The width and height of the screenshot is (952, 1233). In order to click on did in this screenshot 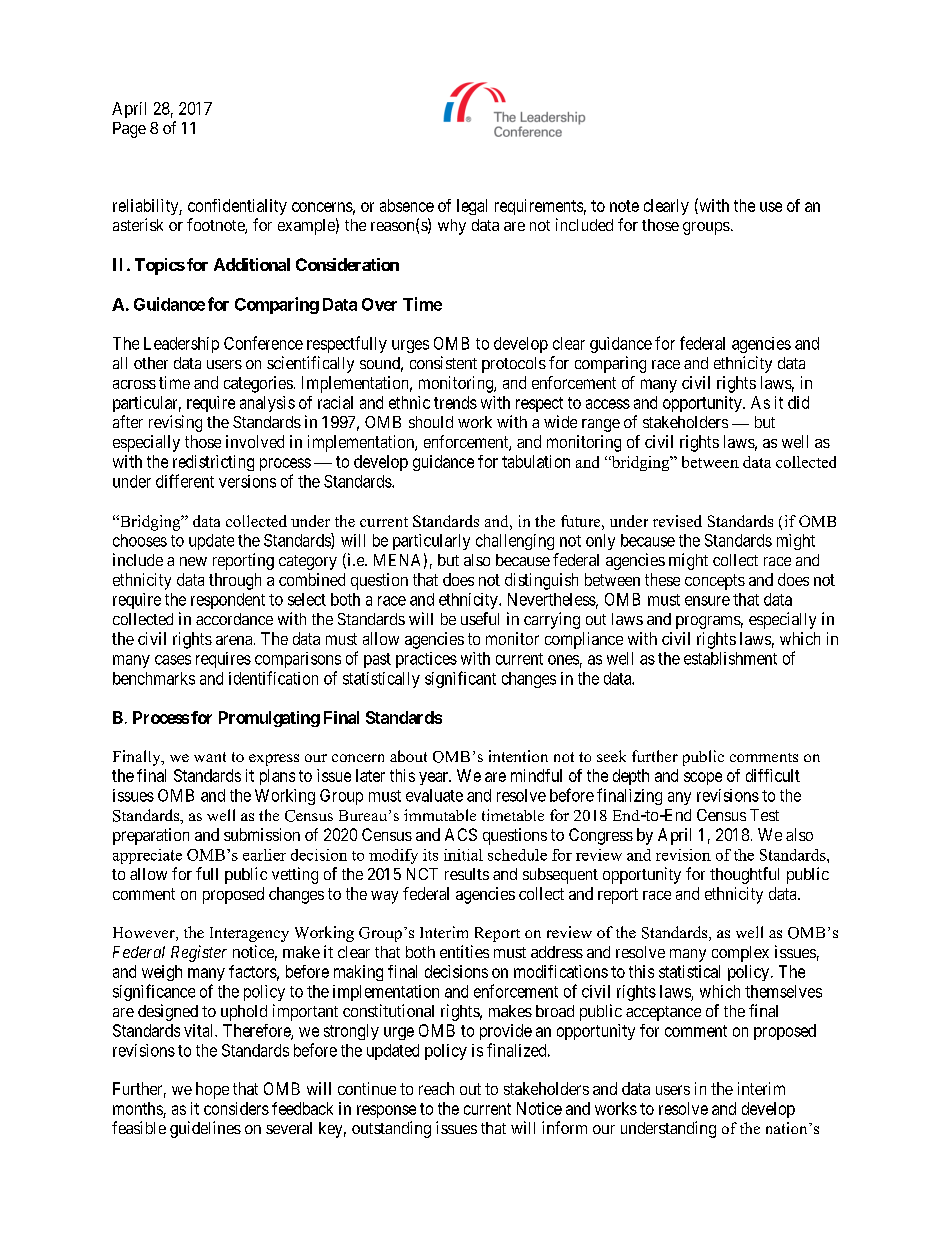, I will do `click(798, 402)`.
